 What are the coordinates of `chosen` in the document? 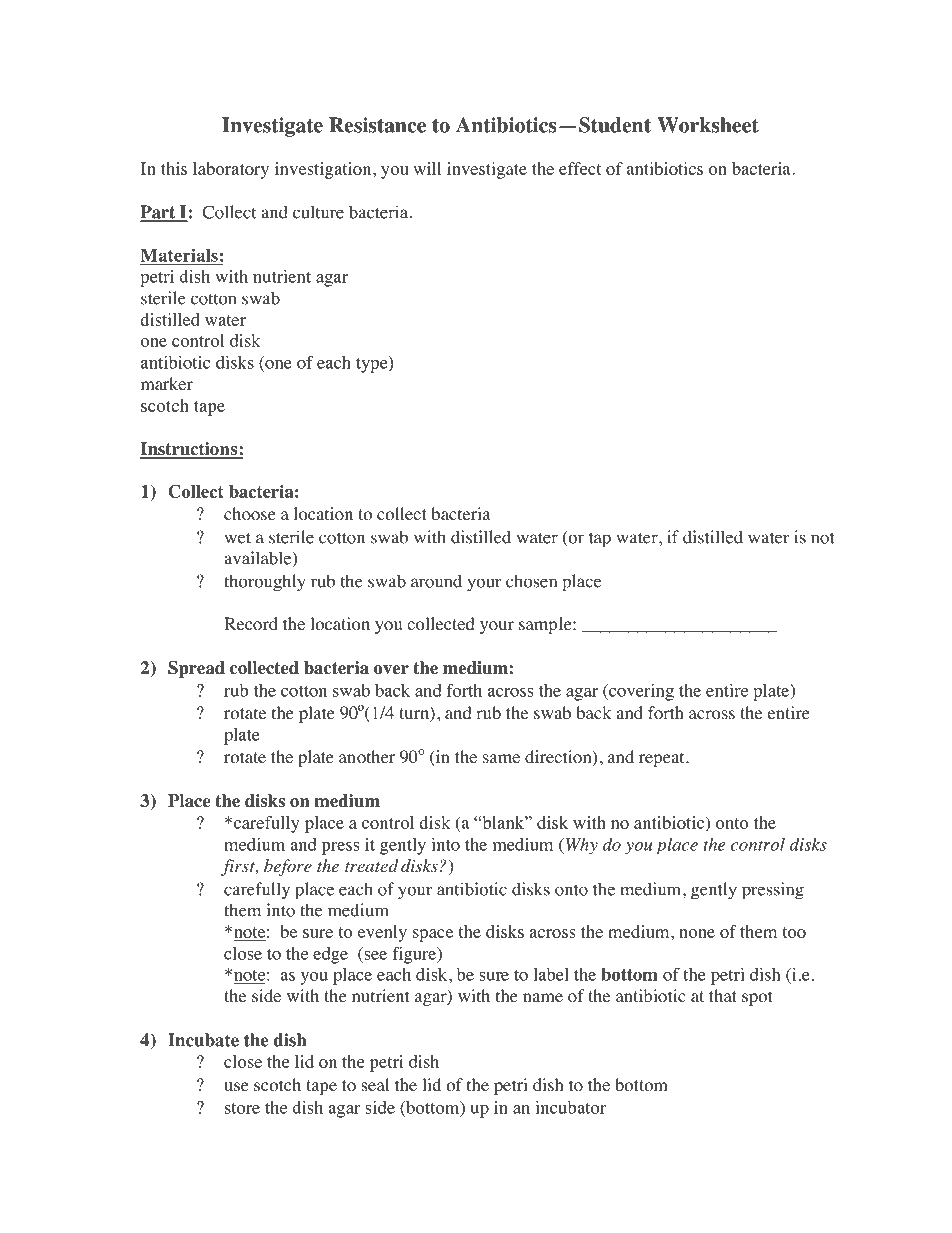 It's located at (531, 581).
